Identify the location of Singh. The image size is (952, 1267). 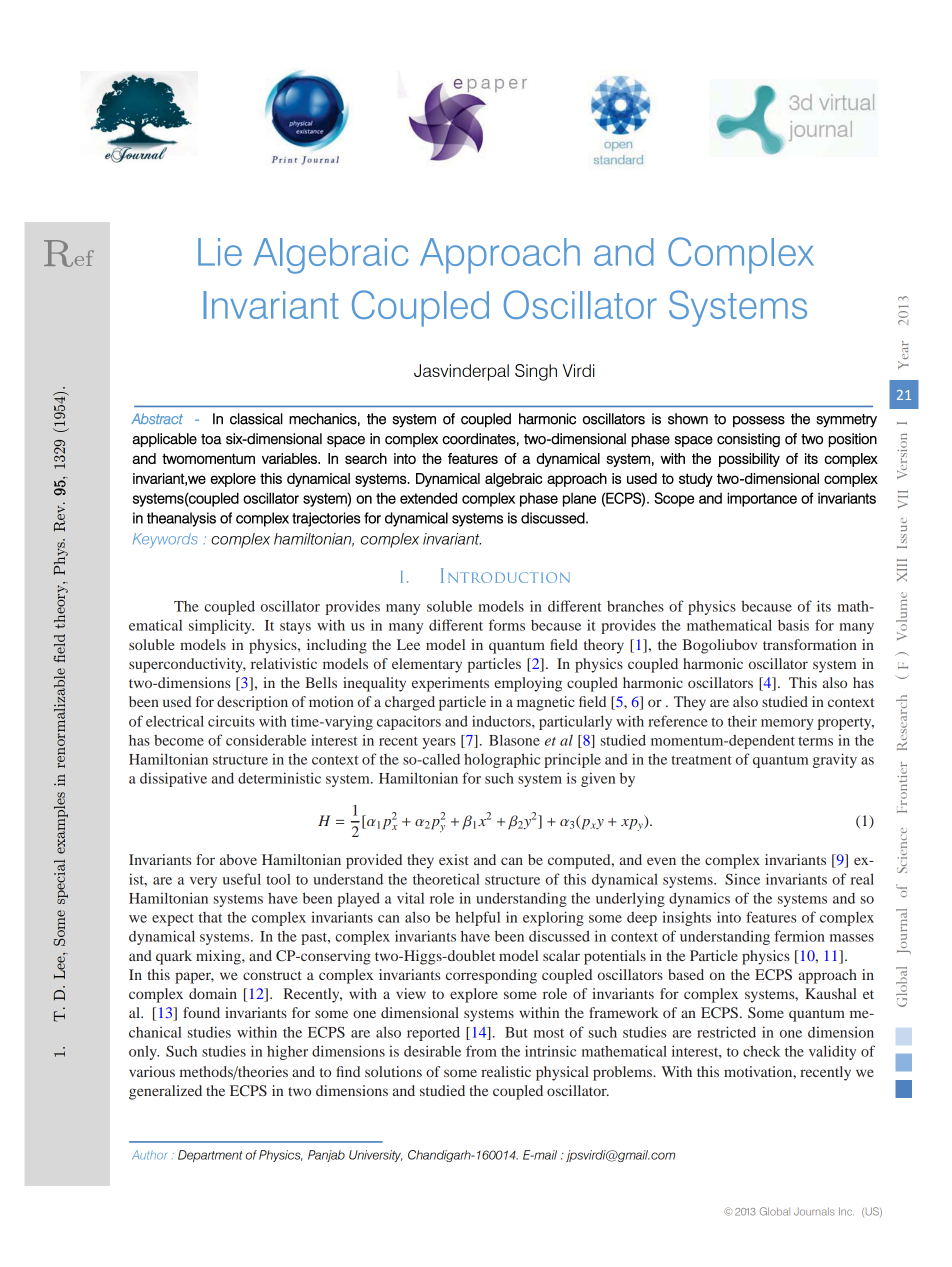
(536, 372).
